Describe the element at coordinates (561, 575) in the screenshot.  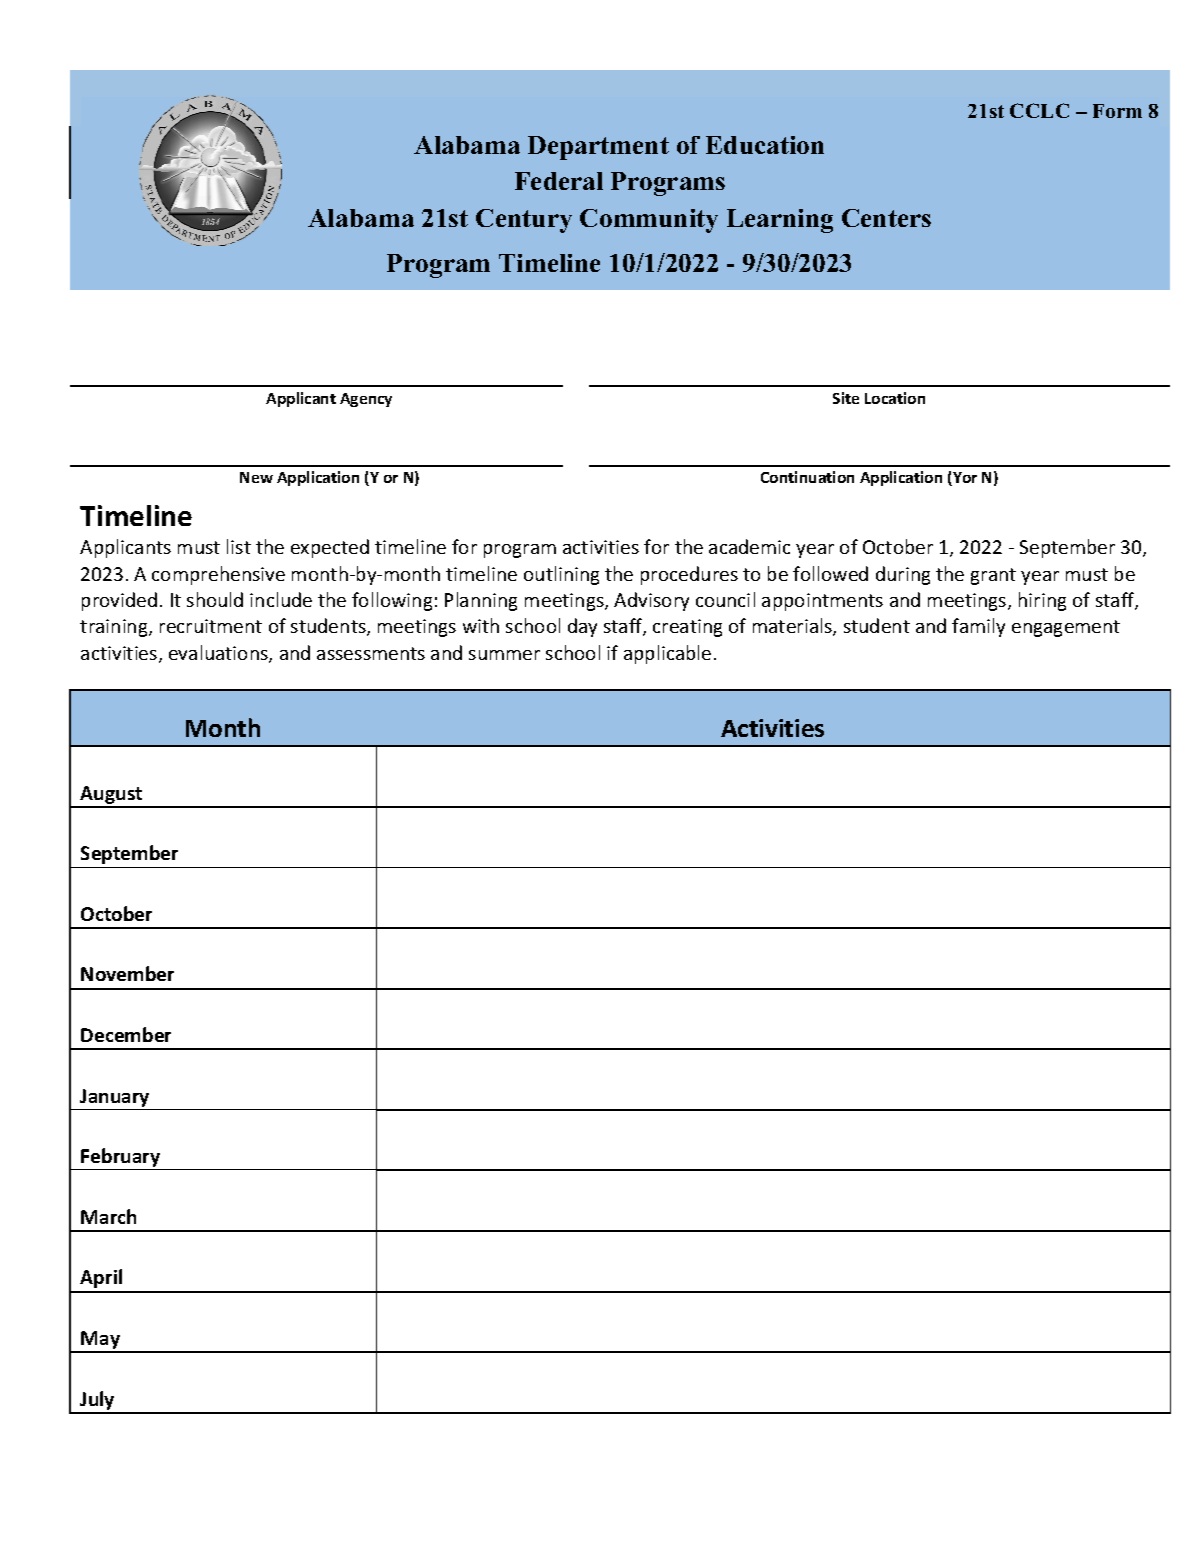
I see `outlining` at that location.
